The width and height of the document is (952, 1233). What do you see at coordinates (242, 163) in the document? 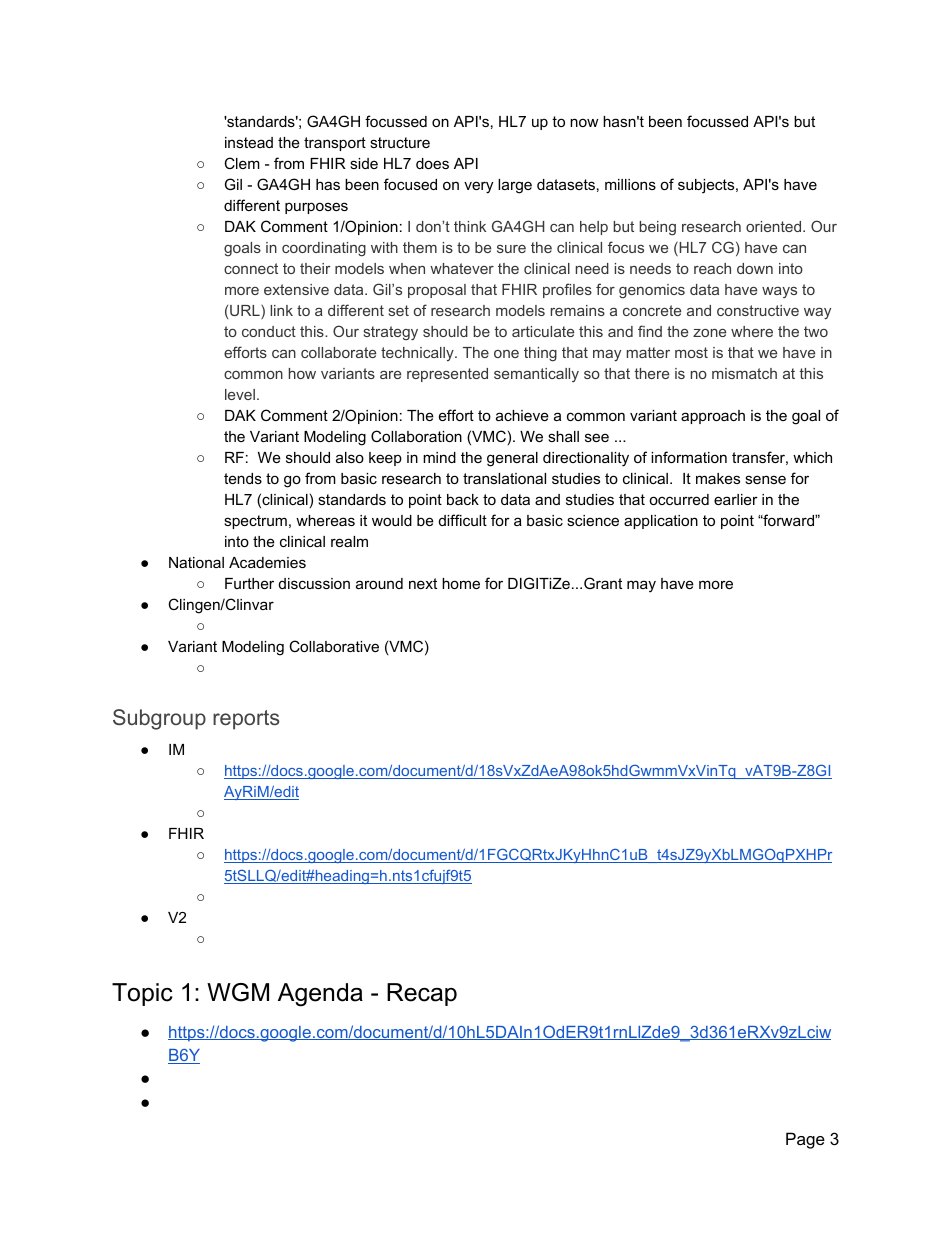
I see `Clem` at bounding box center [242, 163].
